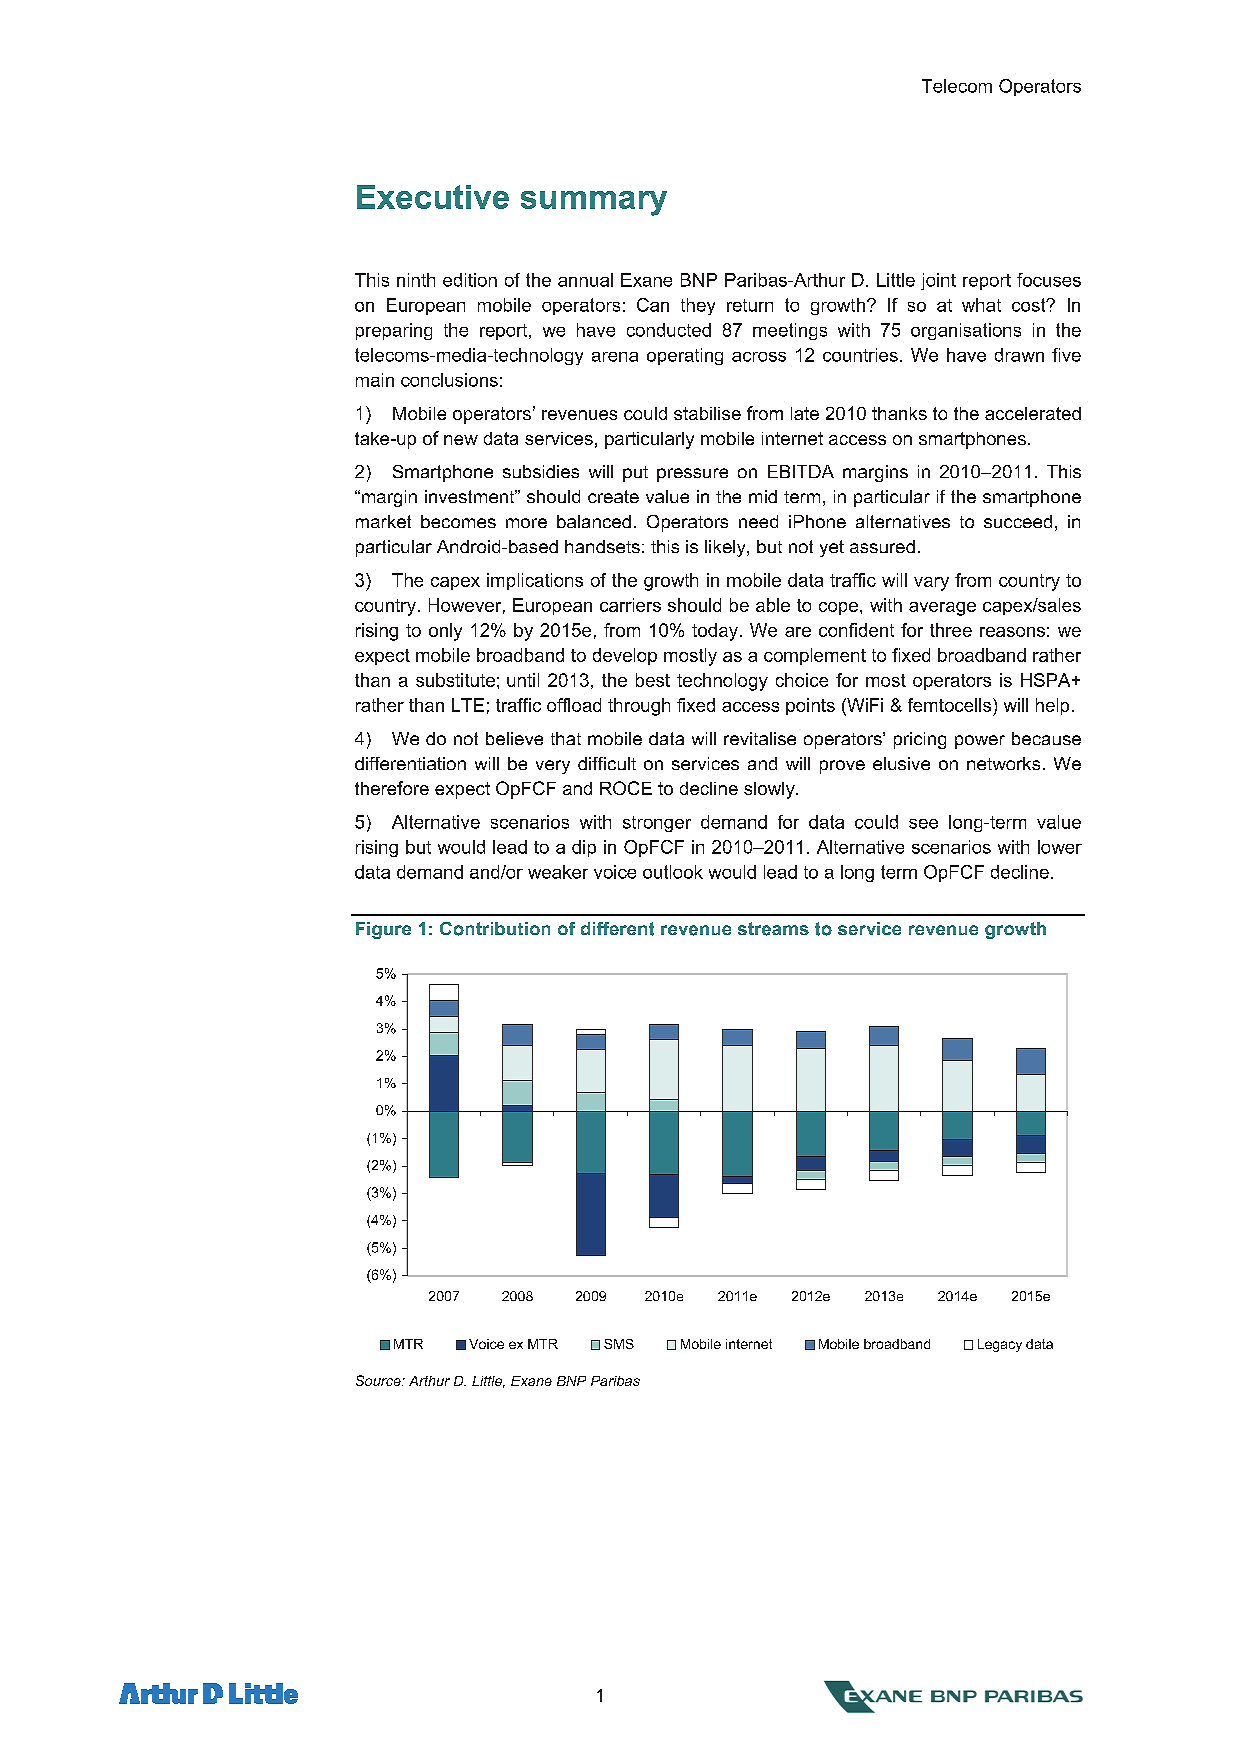 The height and width of the page is (1755, 1241). Describe the element at coordinates (698, 306) in the page. I see `they` at that location.
